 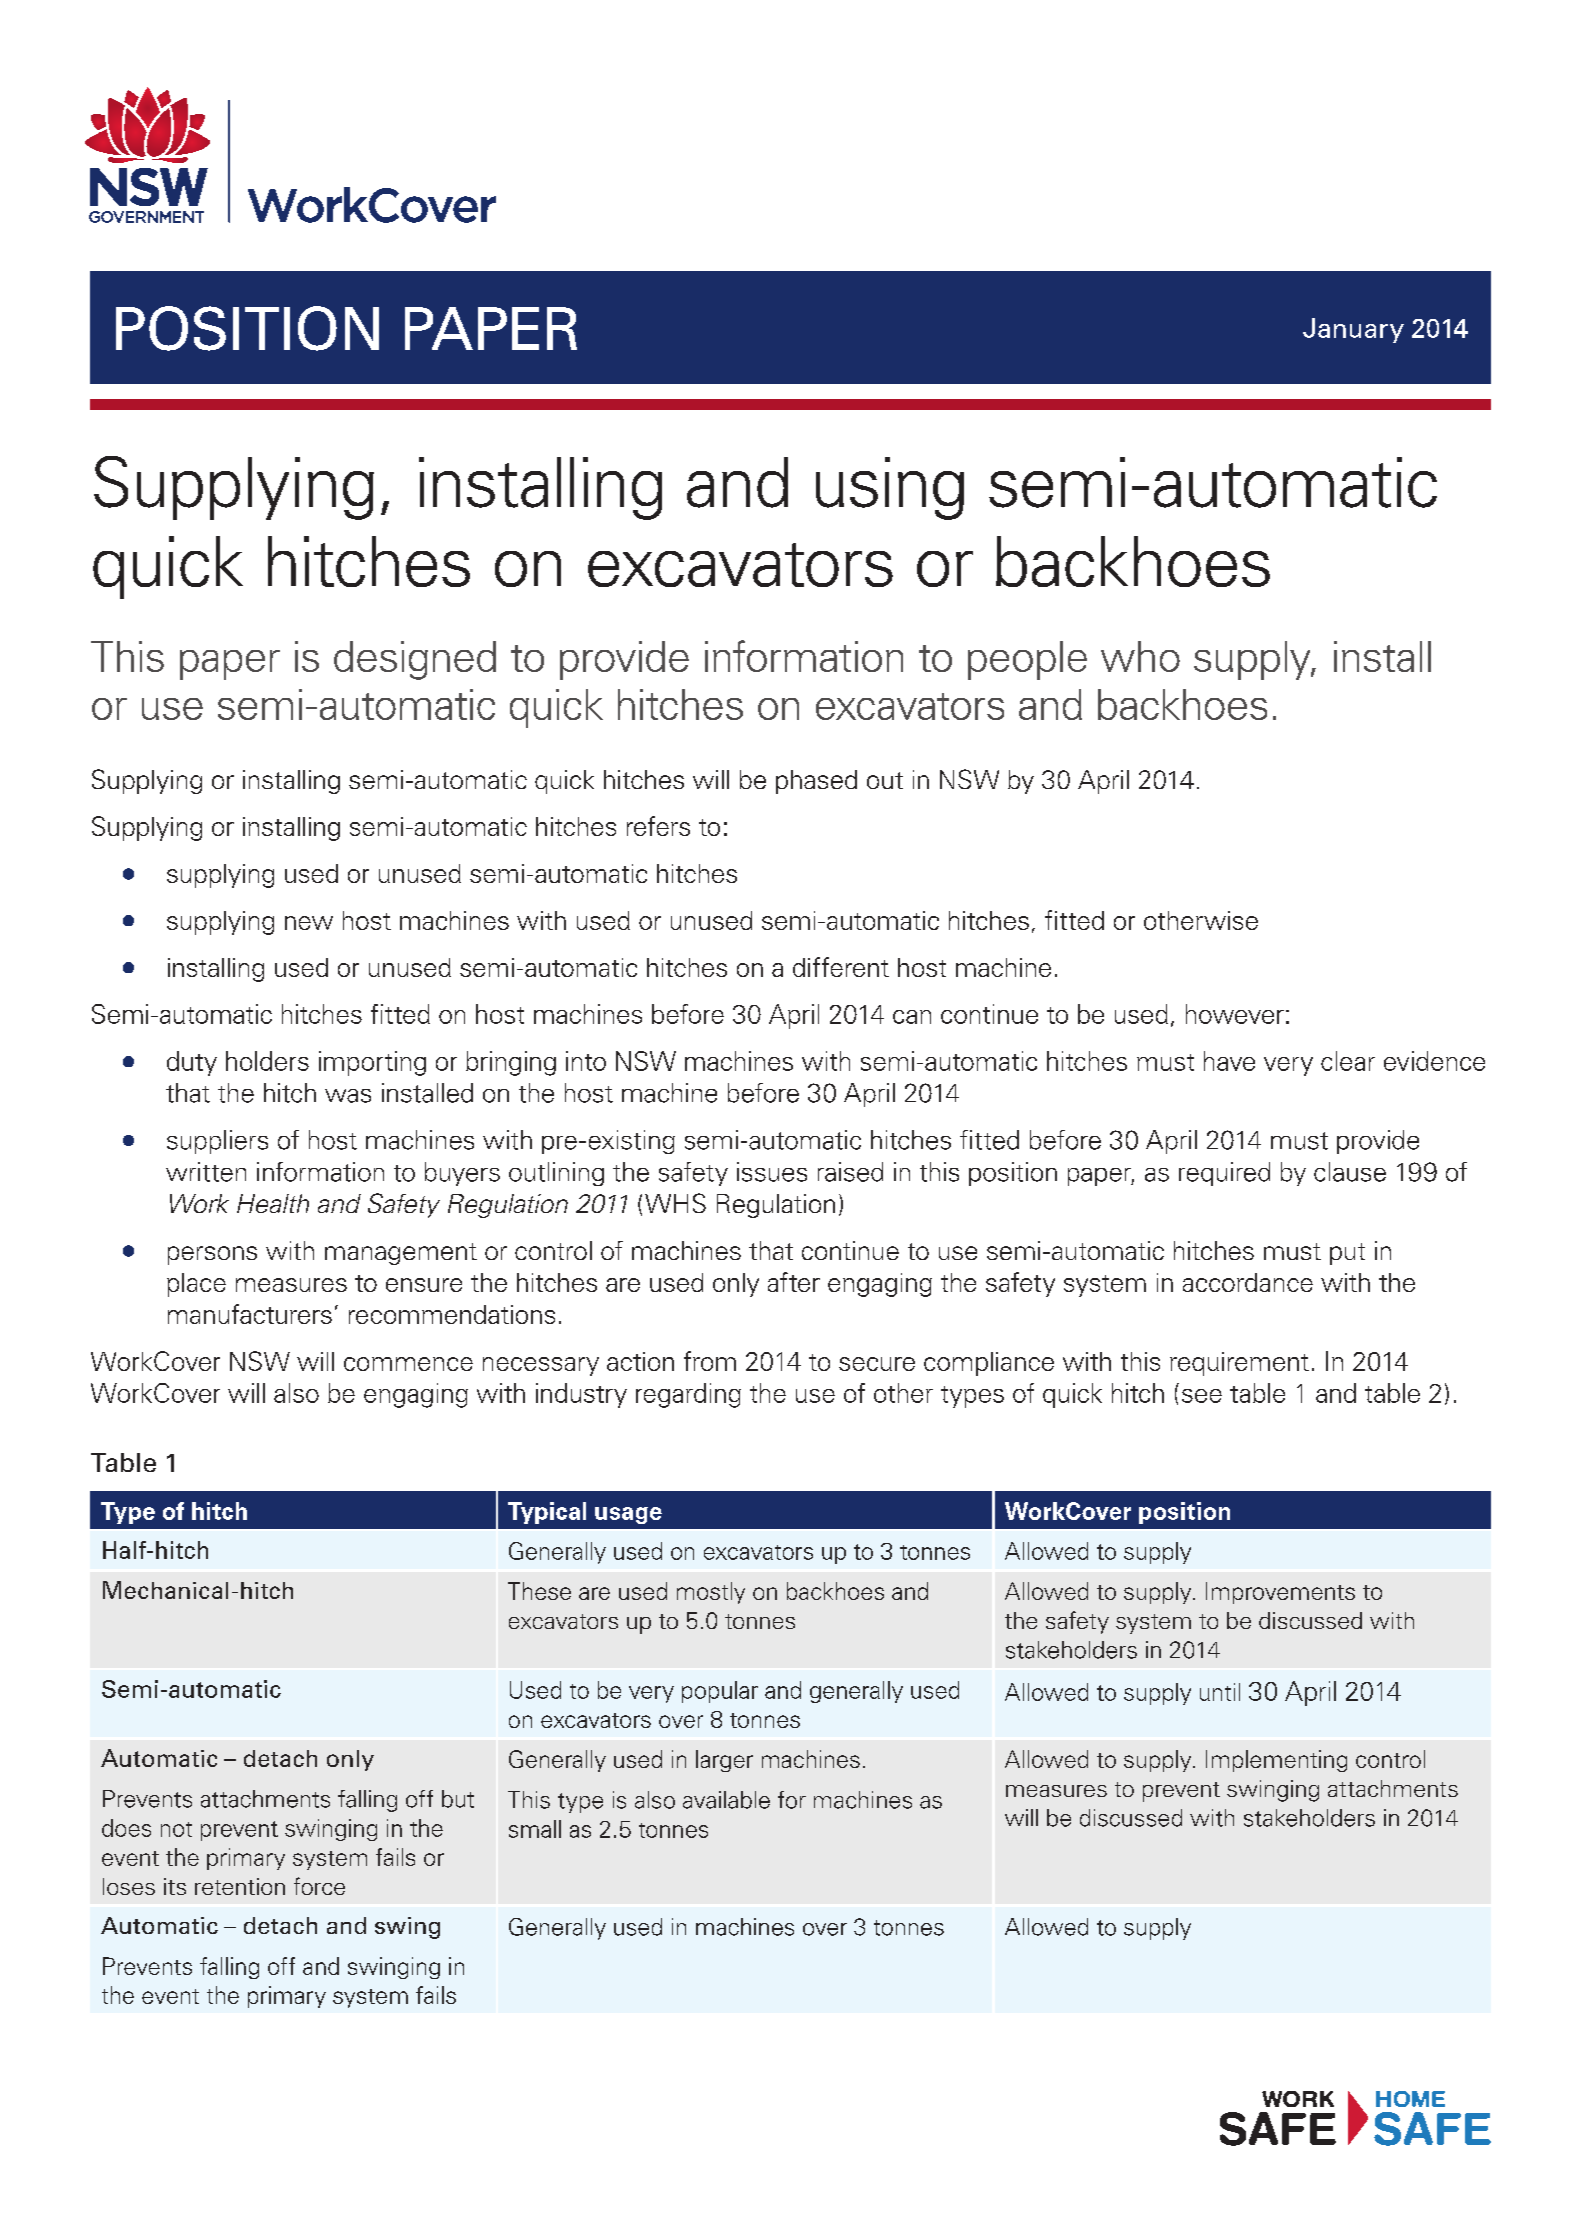 What do you see at coordinates (415, 660) in the screenshot?
I see `designed` at bounding box center [415, 660].
